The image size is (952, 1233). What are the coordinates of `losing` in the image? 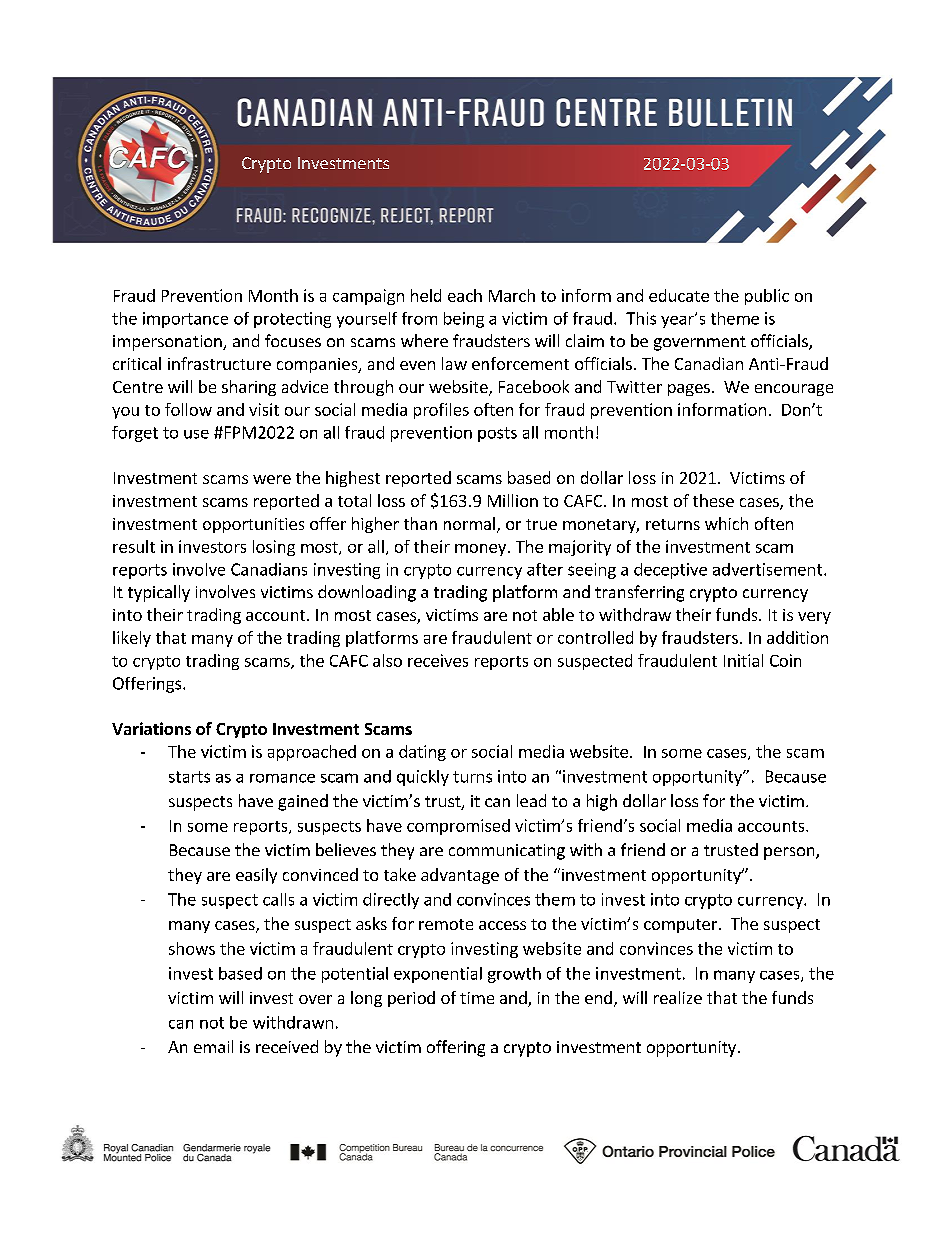 It's located at (274, 548).
